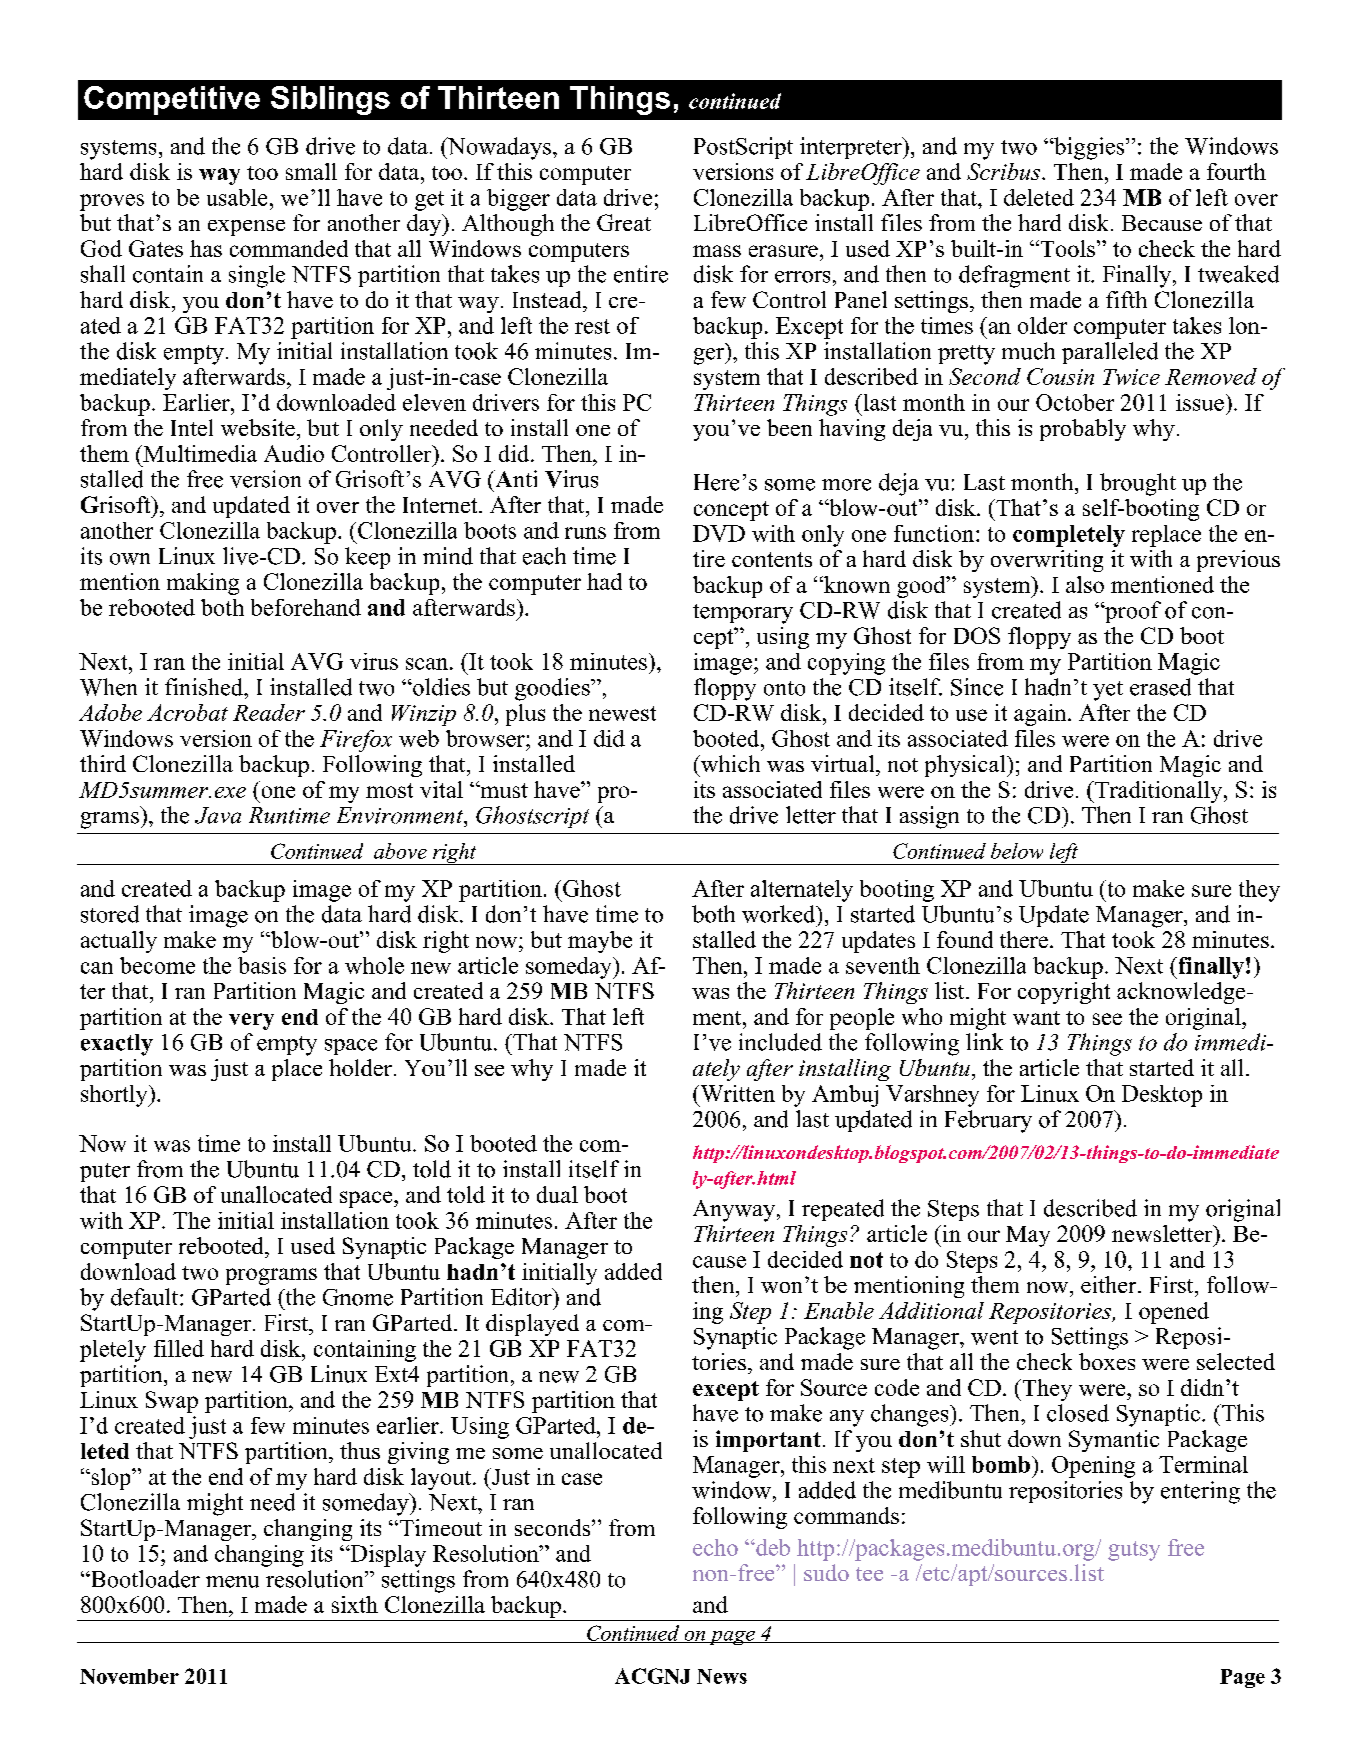  What do you see at coordinates (715, 1547) in the screenshot?
I see `echo` at bounding box center [715, 1547].
